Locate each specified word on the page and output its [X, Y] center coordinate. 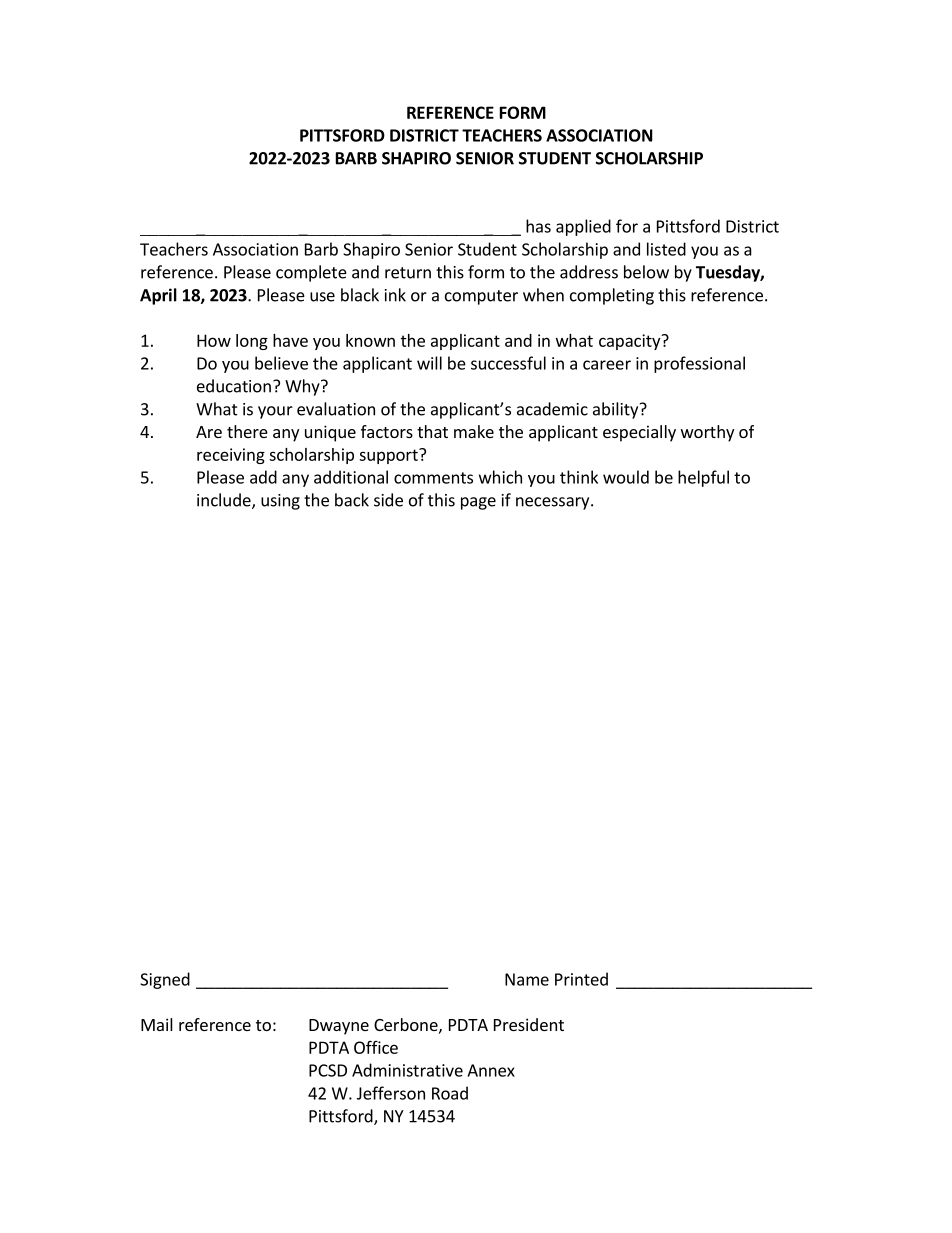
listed [666, 249]
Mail [157, 1024]
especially [639, 433]
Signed [165, 980]
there [247, 431]
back [352, 500]
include [225, 501]
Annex [491, 1070]
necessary [554, 503]
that [432, 431]
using [280, 502]
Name [527, 979]
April [158, 296]
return [408, 273]
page [478, 503]
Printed [581, 979]
